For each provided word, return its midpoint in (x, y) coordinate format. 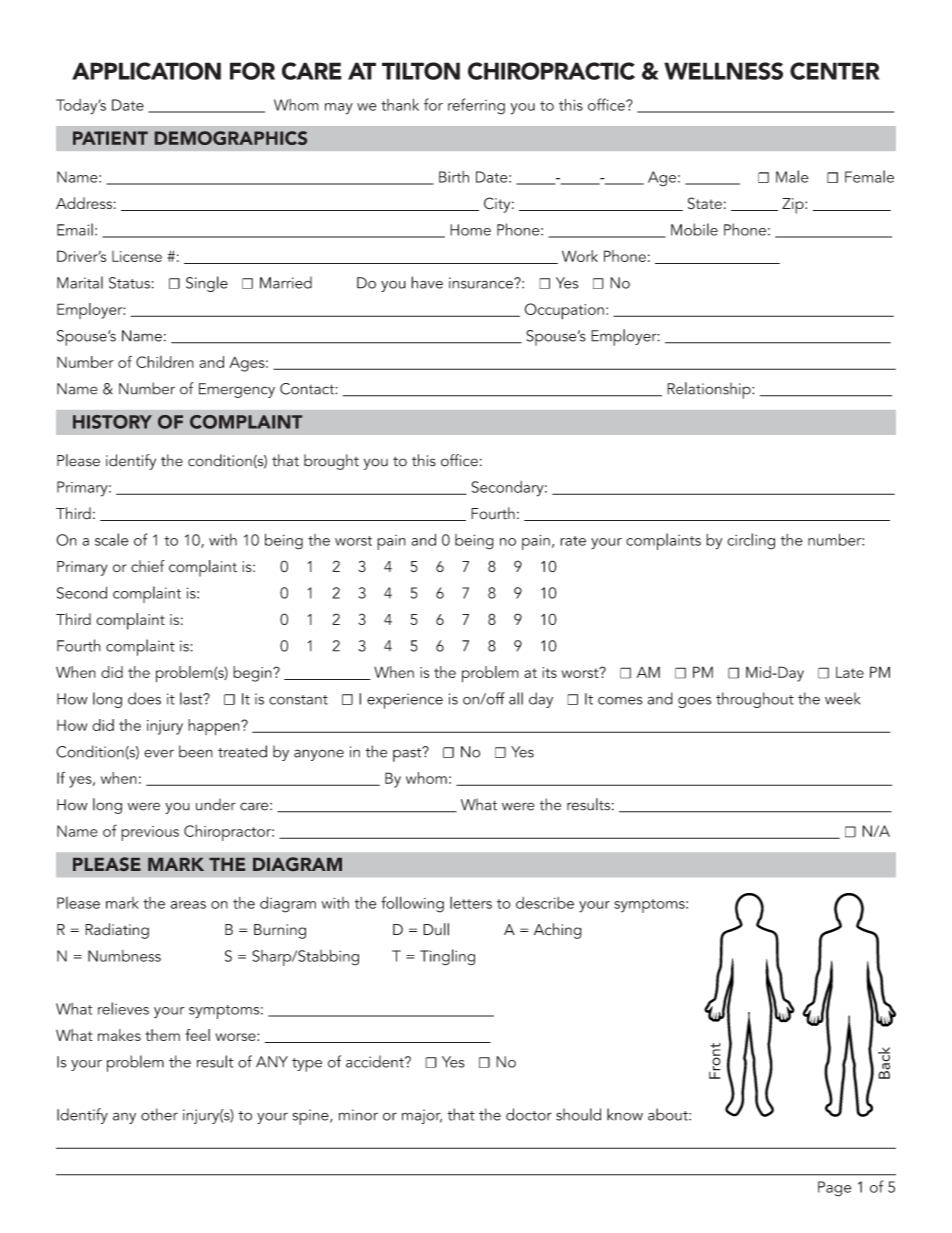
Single (207, 284)
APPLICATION (146, 71)
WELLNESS (723, 71)
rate (573, 541)
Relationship (710, 390)
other (159, 1114)
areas (188, 905)
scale (112, 539)
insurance (482, 283)
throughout (755, 700)
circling (751, 541)
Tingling (447, 957)
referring (476, 106)
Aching (558, 931)
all (516, 698)
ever (159, 753)
